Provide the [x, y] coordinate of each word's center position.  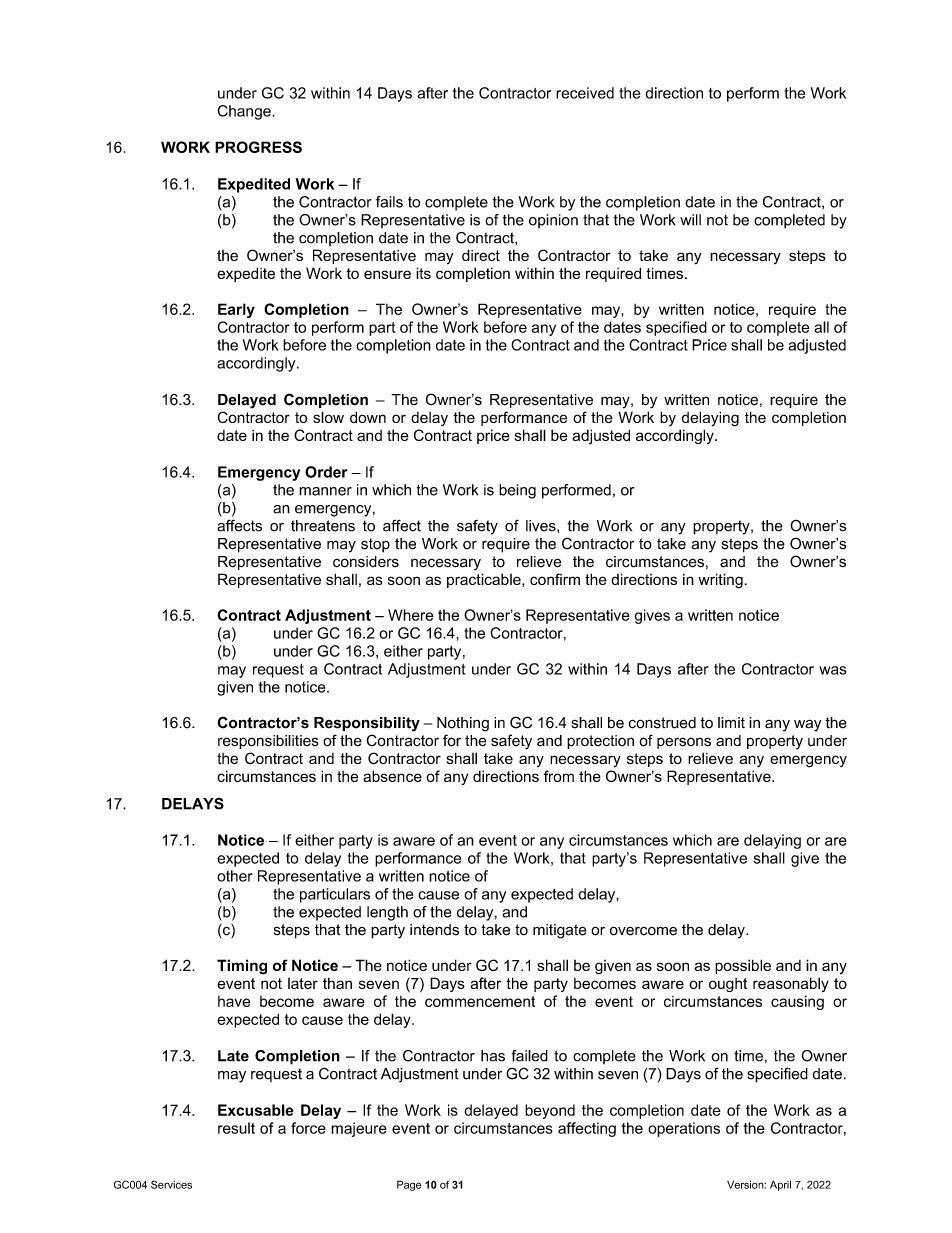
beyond [550, 1111]
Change [245, 112]
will [690, 220]
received [585, 93]
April [780, 1185]
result [236, 1128]
